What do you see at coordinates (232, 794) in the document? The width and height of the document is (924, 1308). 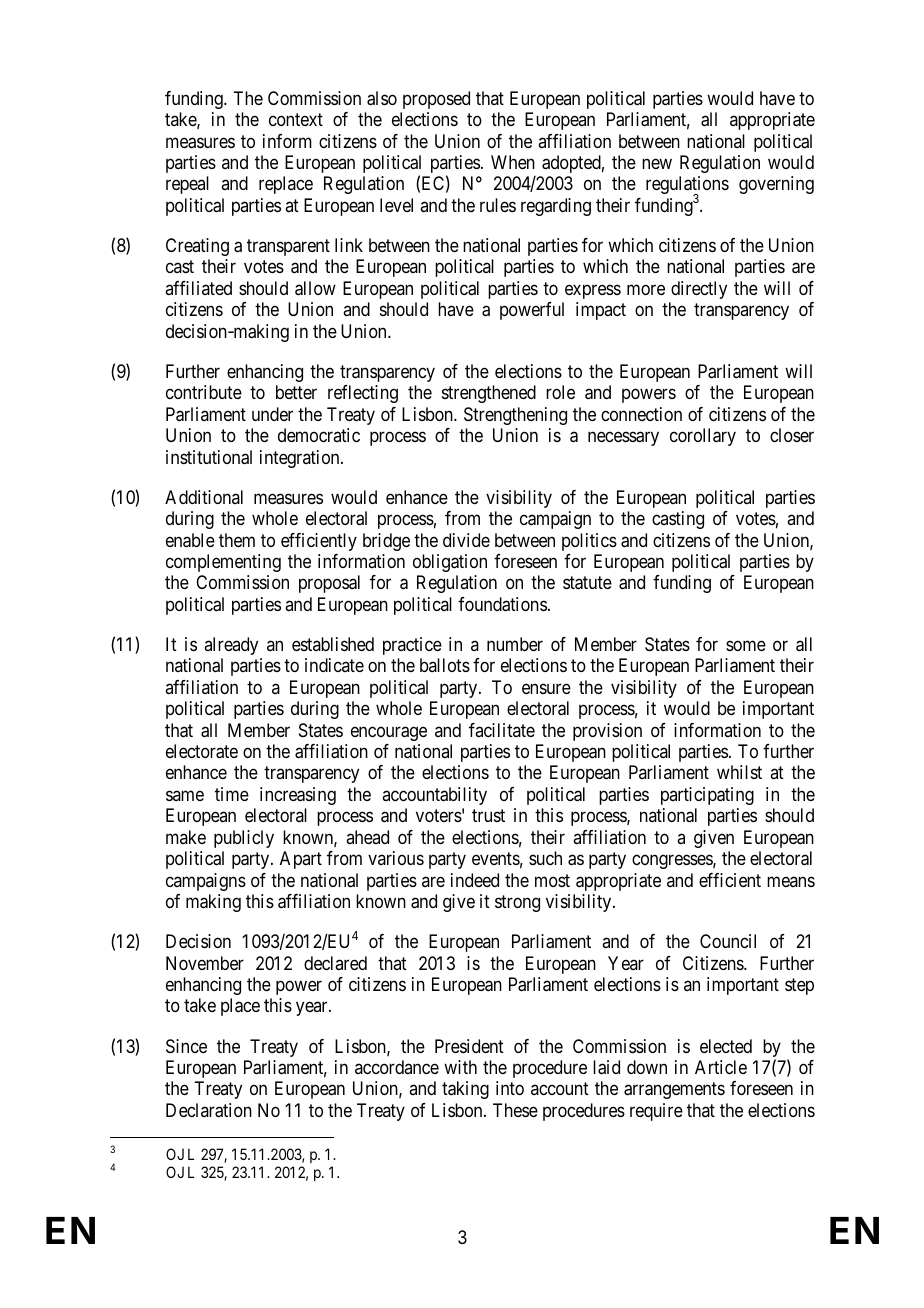 I see `time` at bounding box center [232, 794].
